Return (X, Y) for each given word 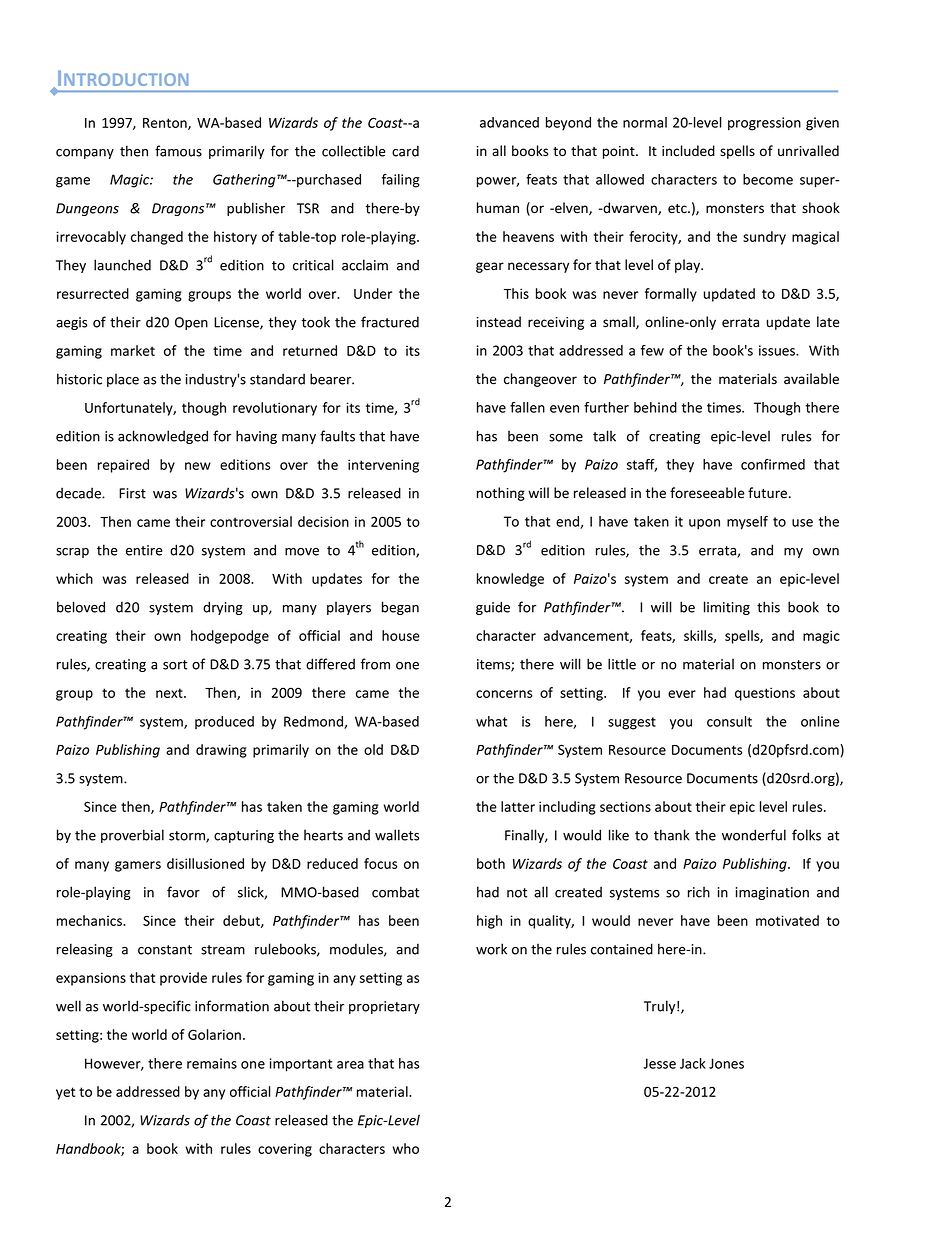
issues (778, 350)
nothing (501, 494)
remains (212, 1063)
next (170, 693)
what (491, 721)
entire (144, 550)
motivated (787, 920)
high (489, 922)
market (133, 350)
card (405, 151)
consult (729, 721)
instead (498, 322)
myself (747, 523)
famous (178, 151)
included (688, 151)
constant (165, 950)
